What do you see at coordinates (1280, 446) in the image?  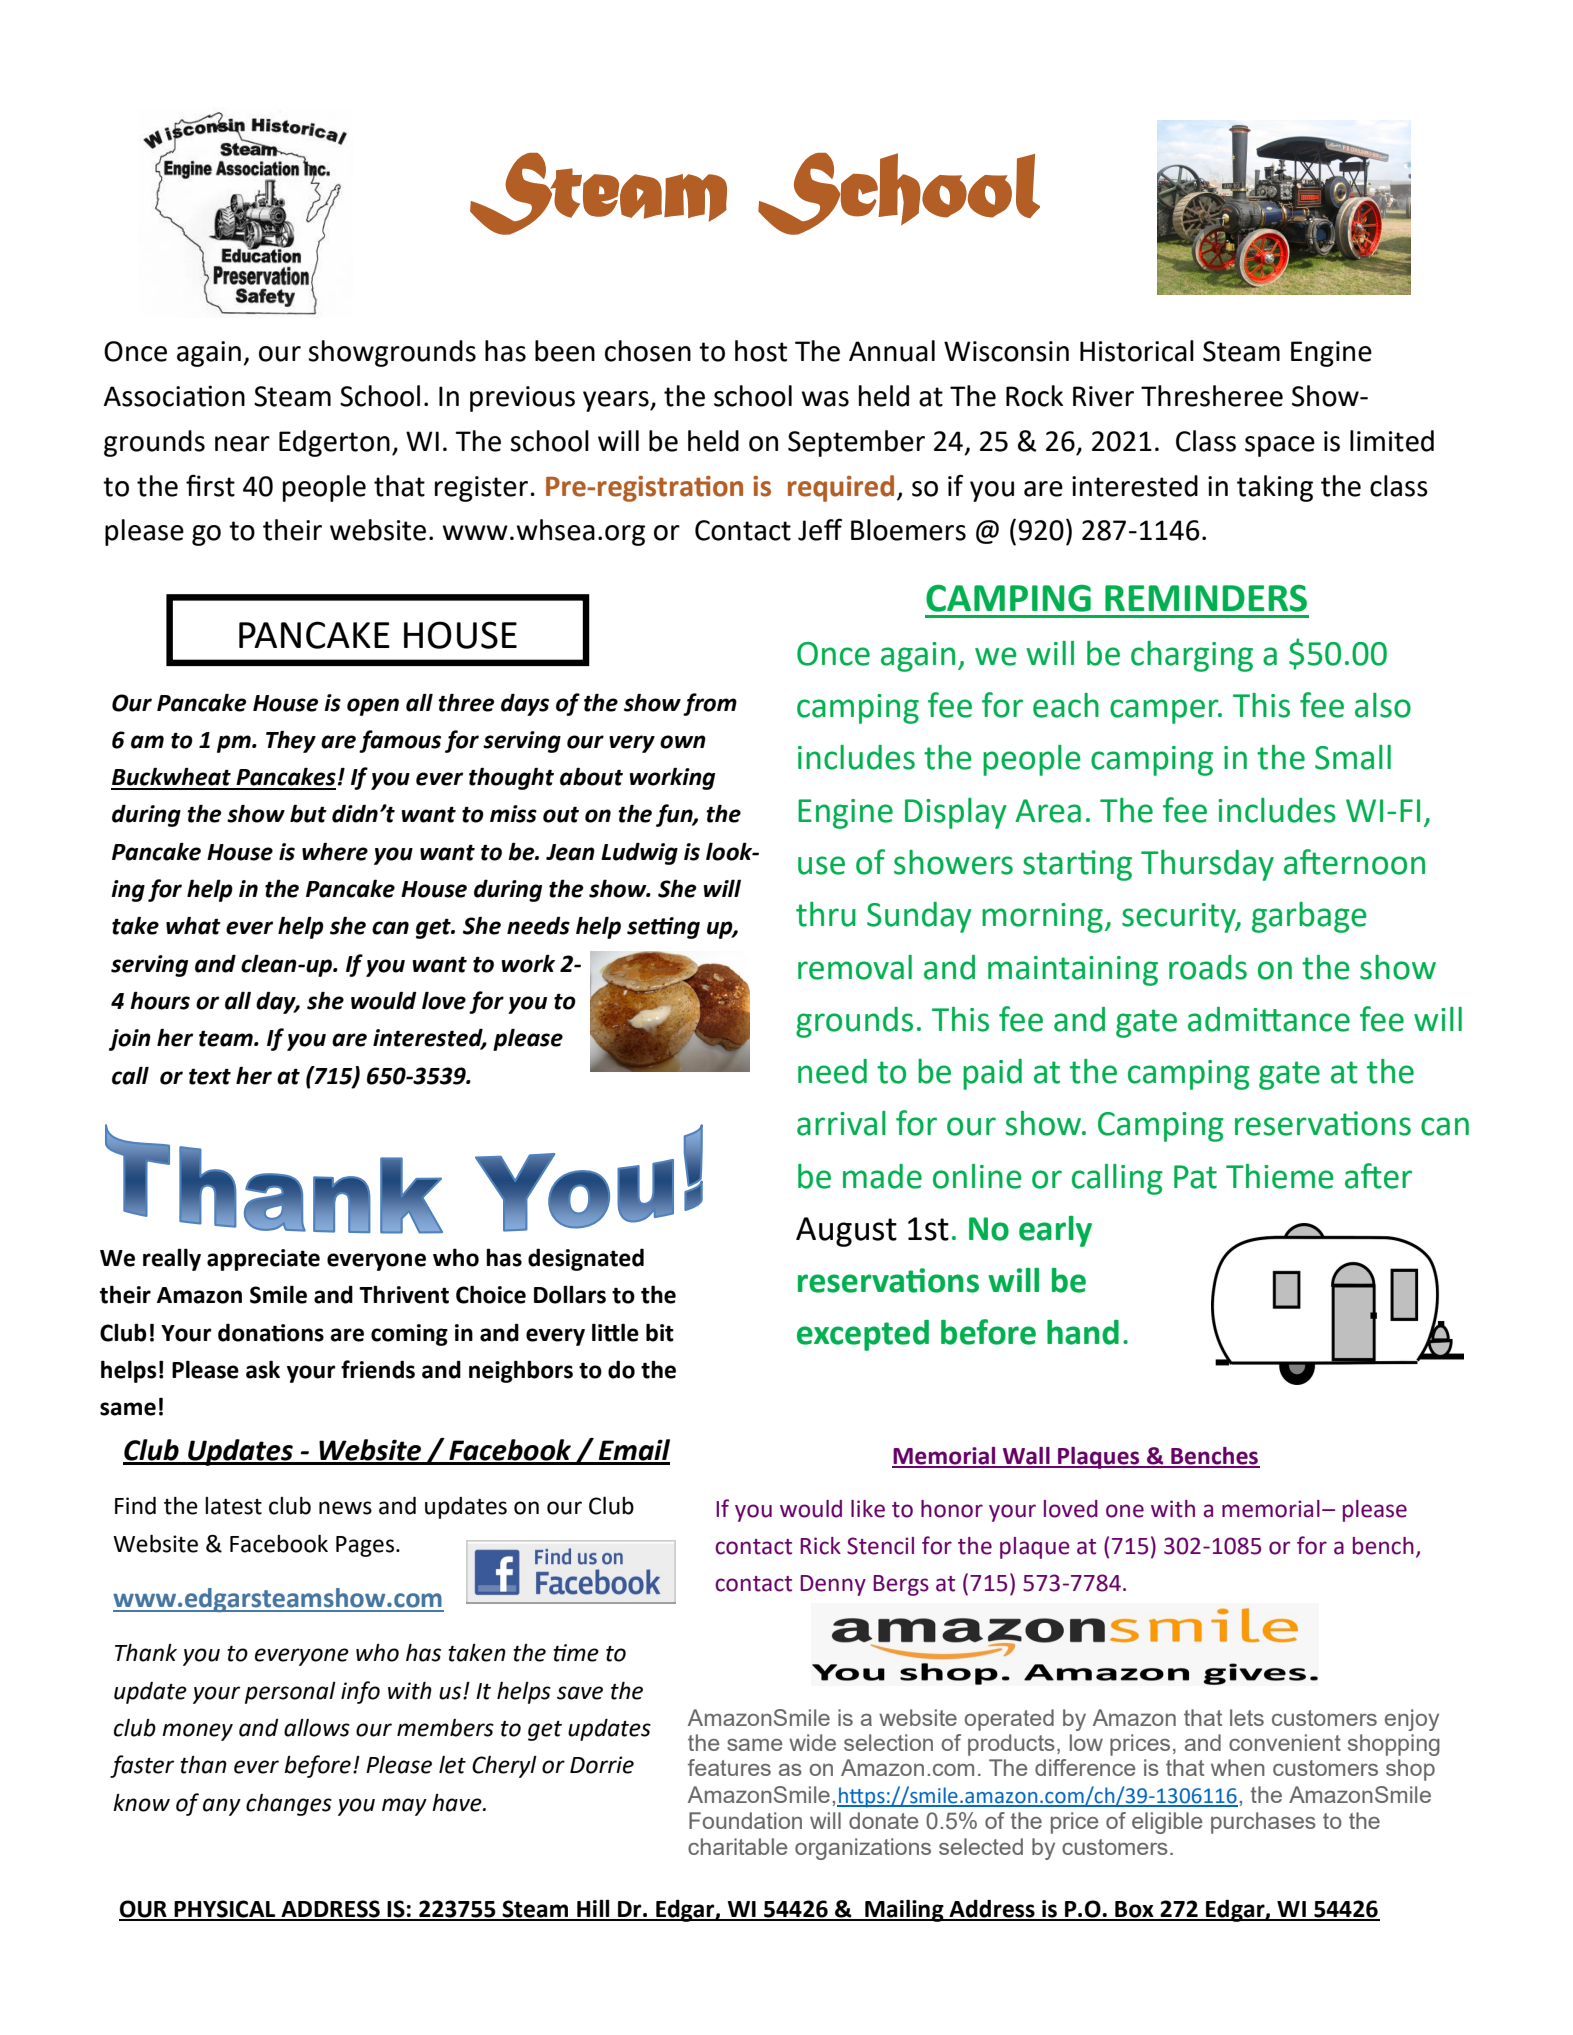 I see `space` at bounding box center [1280, 446].
